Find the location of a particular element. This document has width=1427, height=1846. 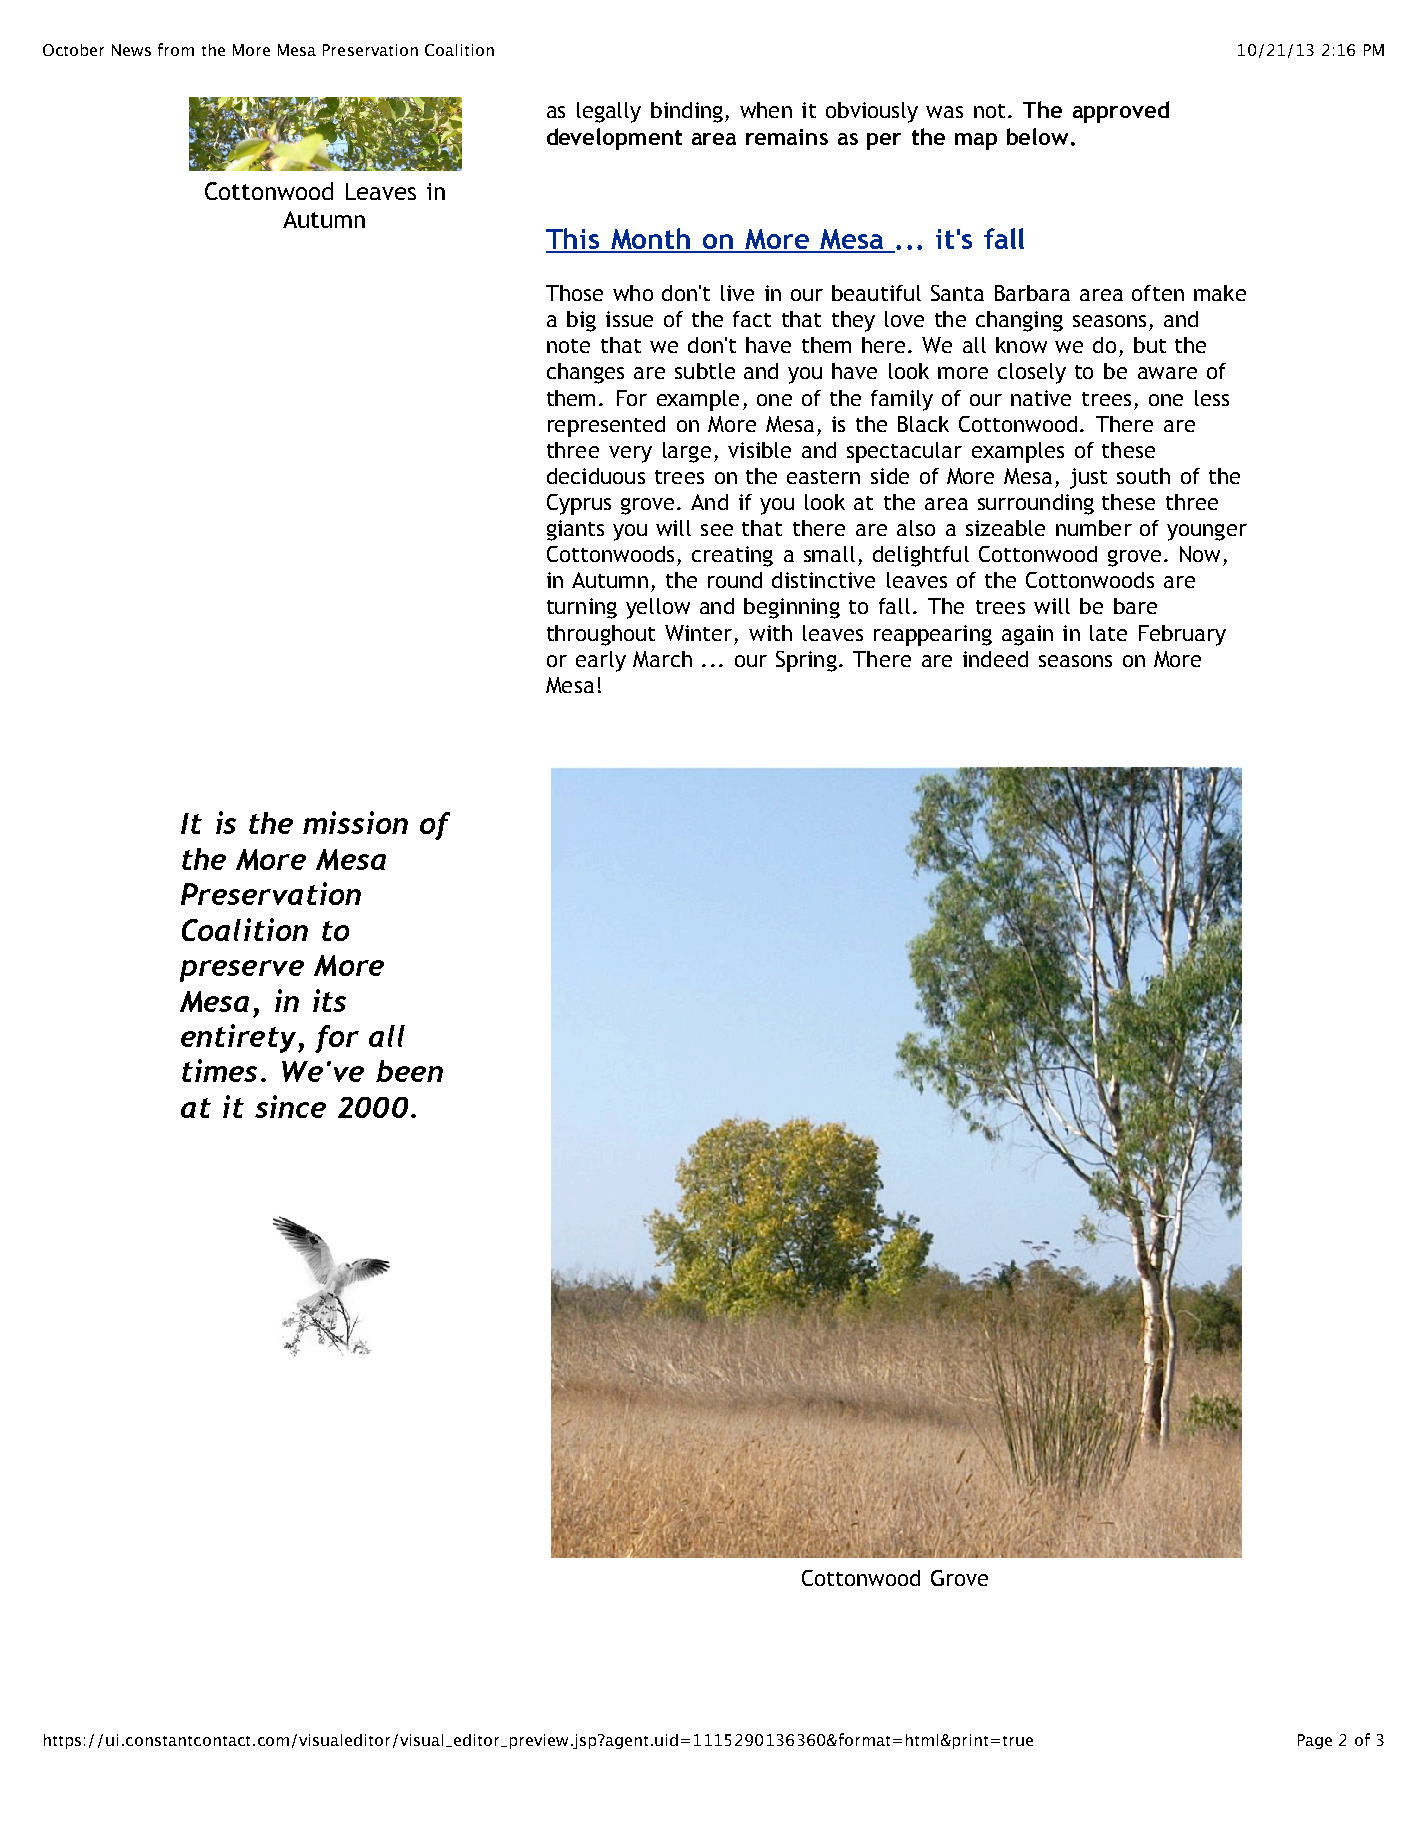

been is located at coordinates (409, 1071).
